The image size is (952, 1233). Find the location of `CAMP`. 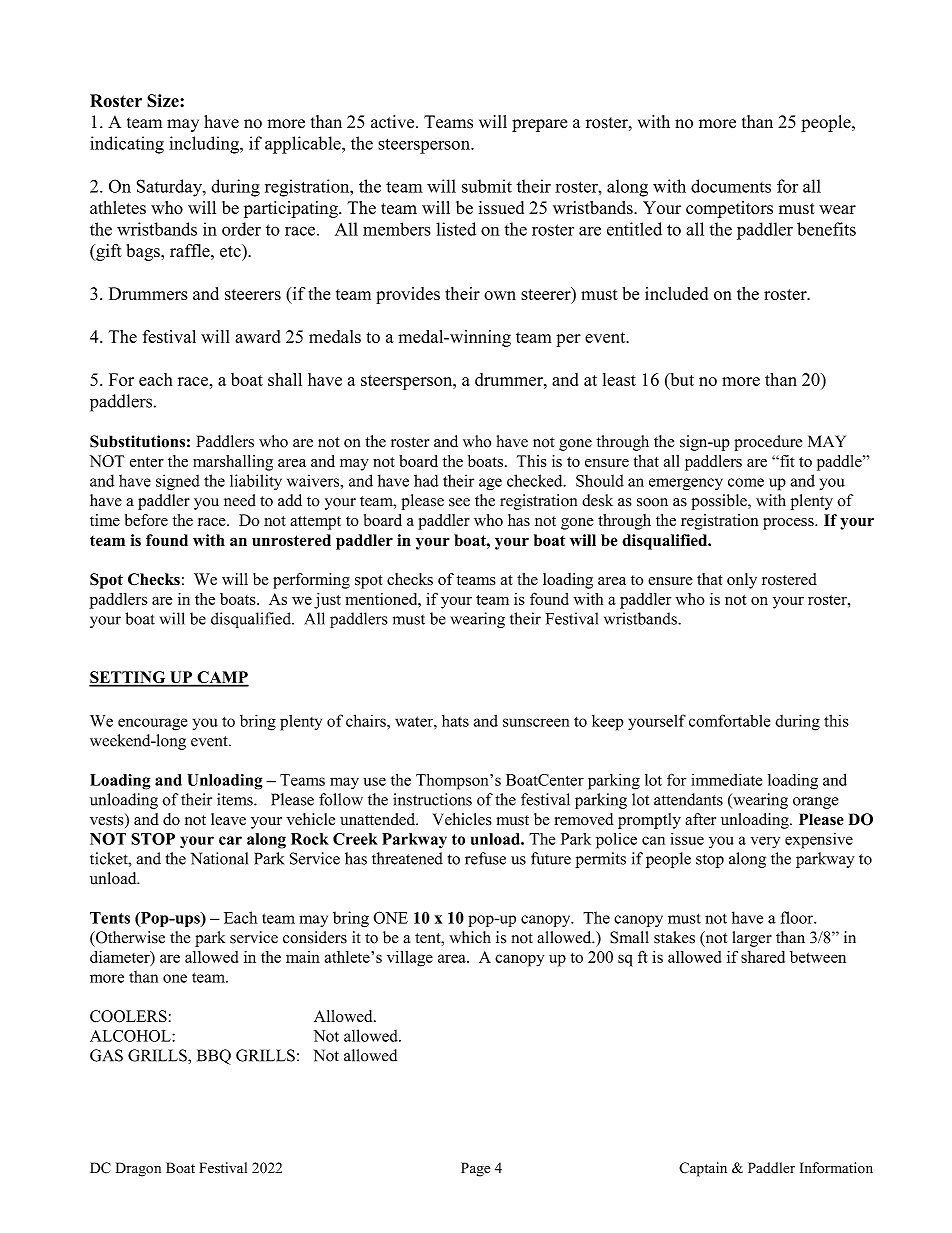

CAMP is located at coordinates (222, 678).
